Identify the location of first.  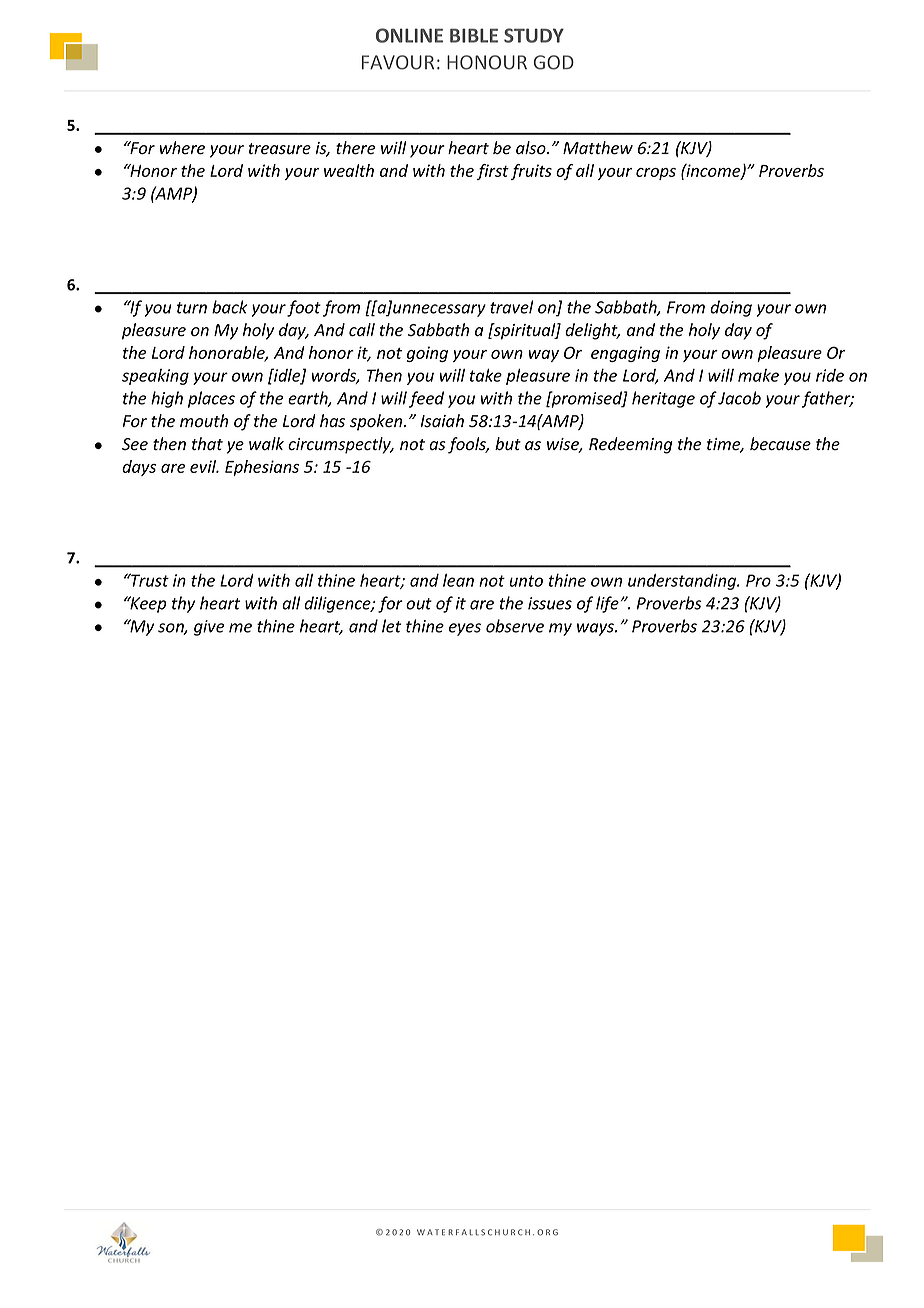
(492, 172).
